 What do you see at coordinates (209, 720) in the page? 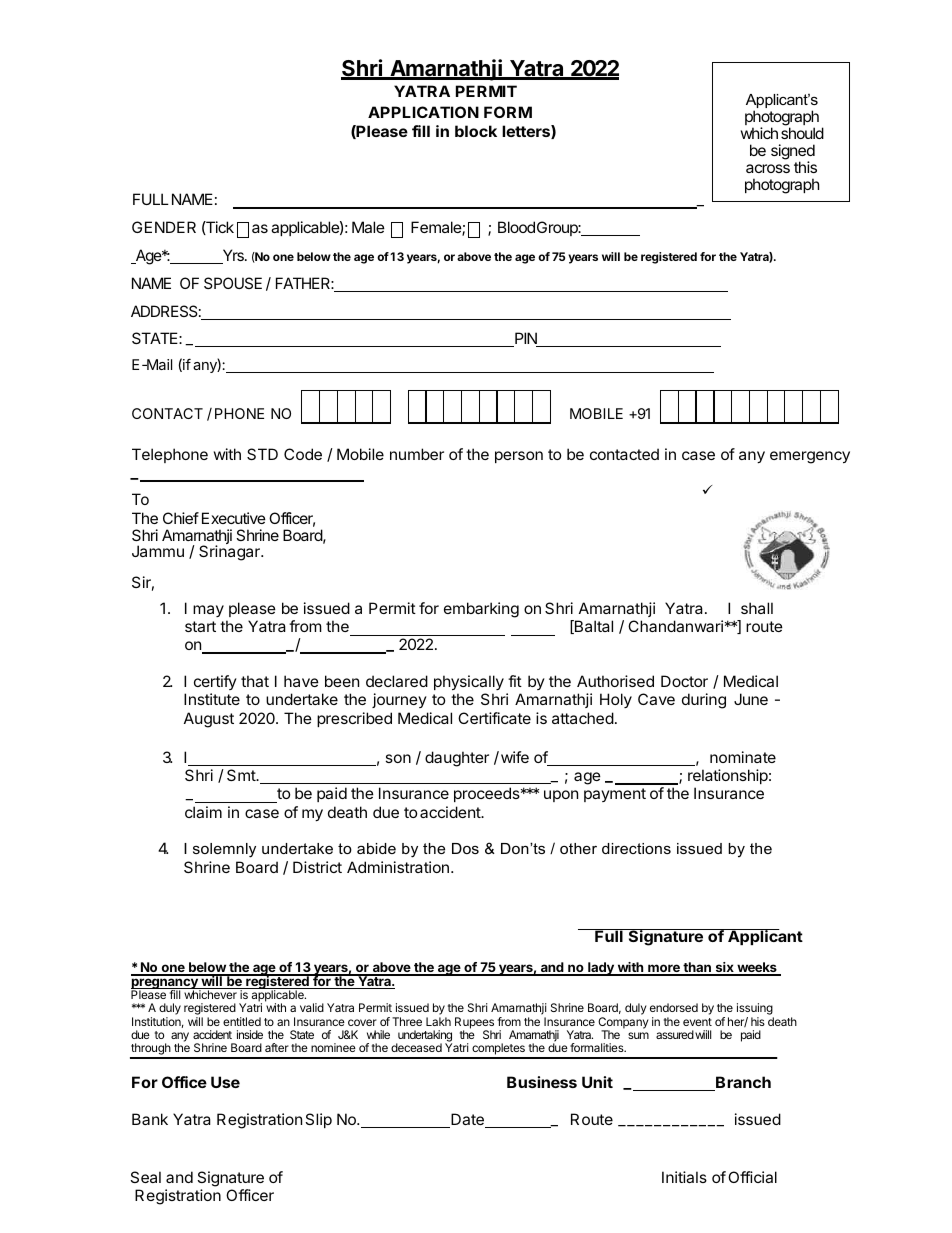
I see `August` at bounding box center [209, 720].
